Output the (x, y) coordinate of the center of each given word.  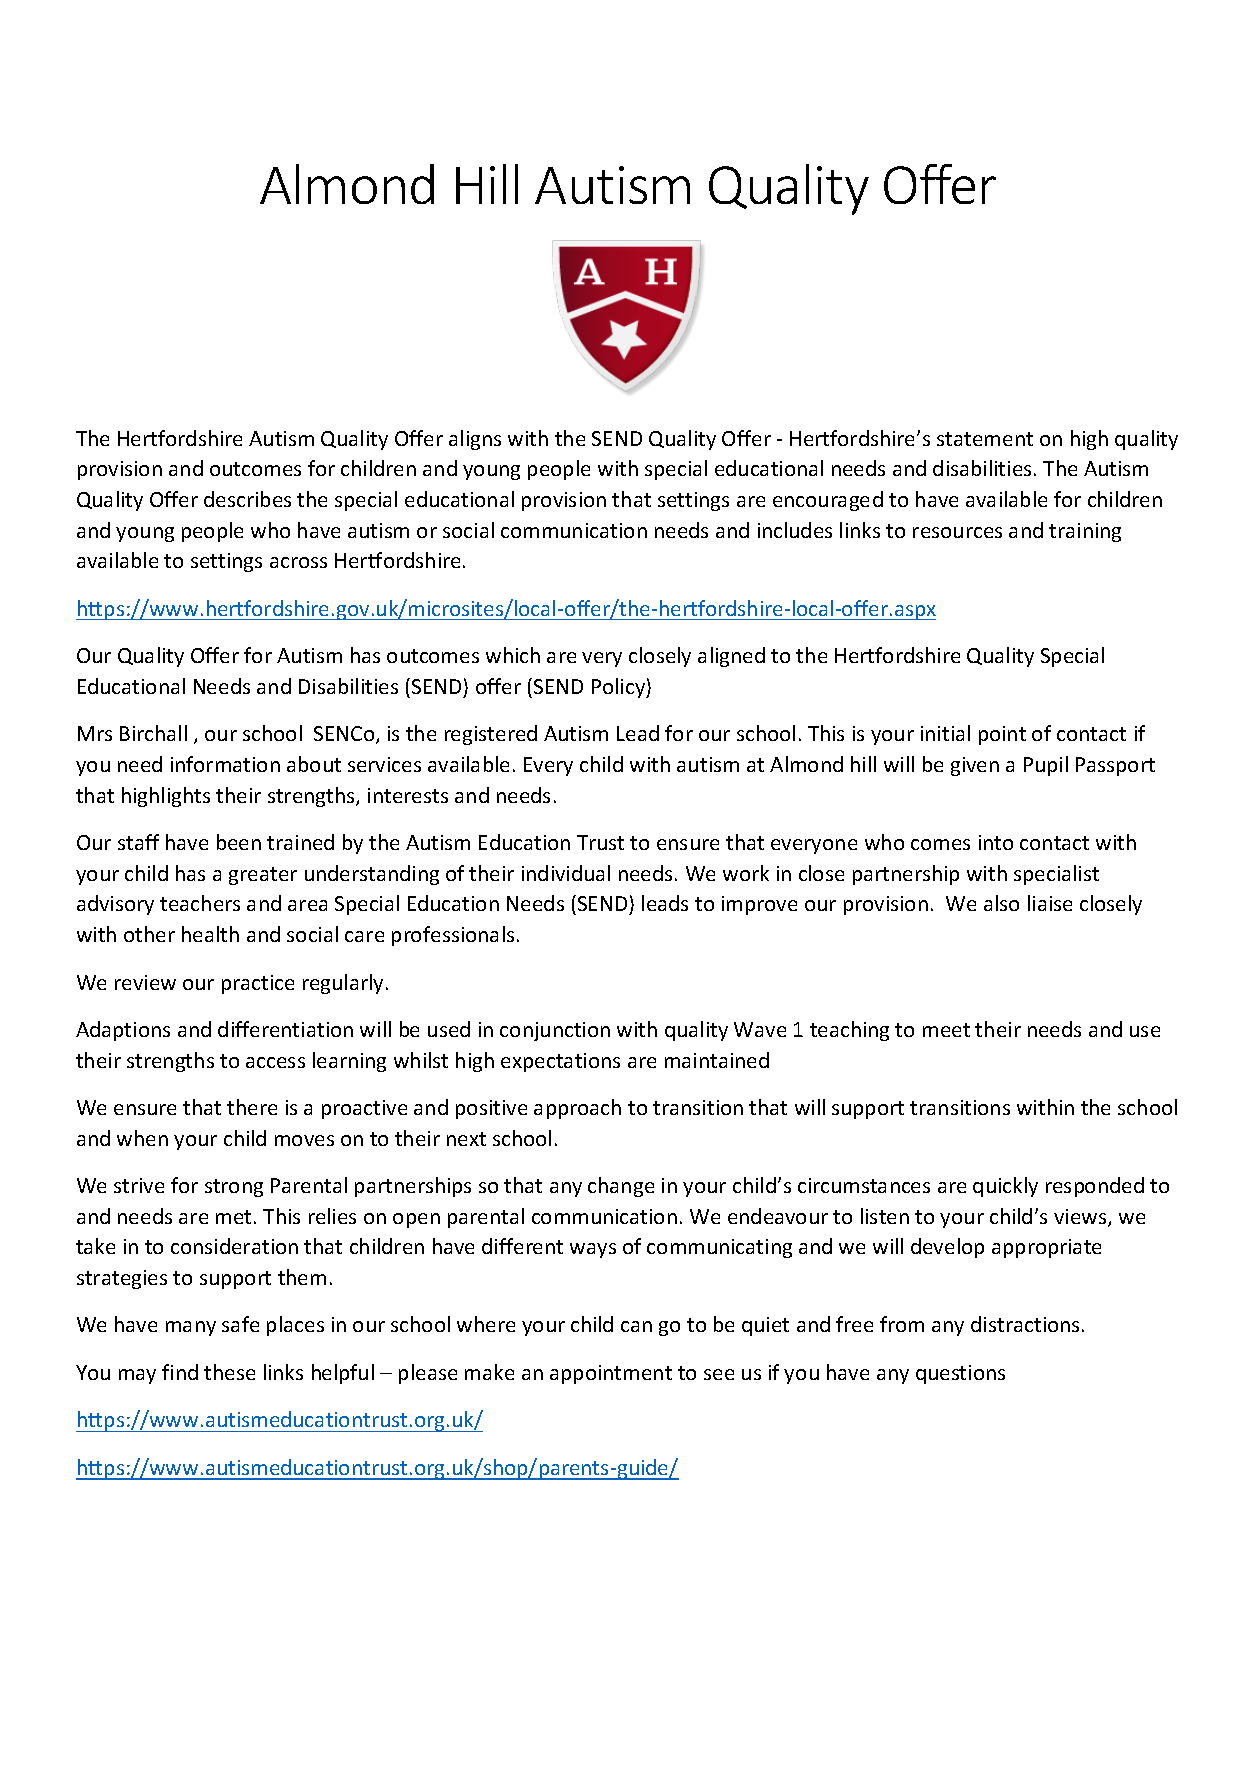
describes (247, 499)
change (621, 1187)
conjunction (555, 1031)
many (191, 1328)
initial (945, 733)
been (239, 842)
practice (258, 984)
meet (946, 1030)
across (298, 562)
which (513, 655)
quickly (1005, 1187)
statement (985, 439)
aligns (475, 440)
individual (566, 873)
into (996, 842)
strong (234, 1188)
